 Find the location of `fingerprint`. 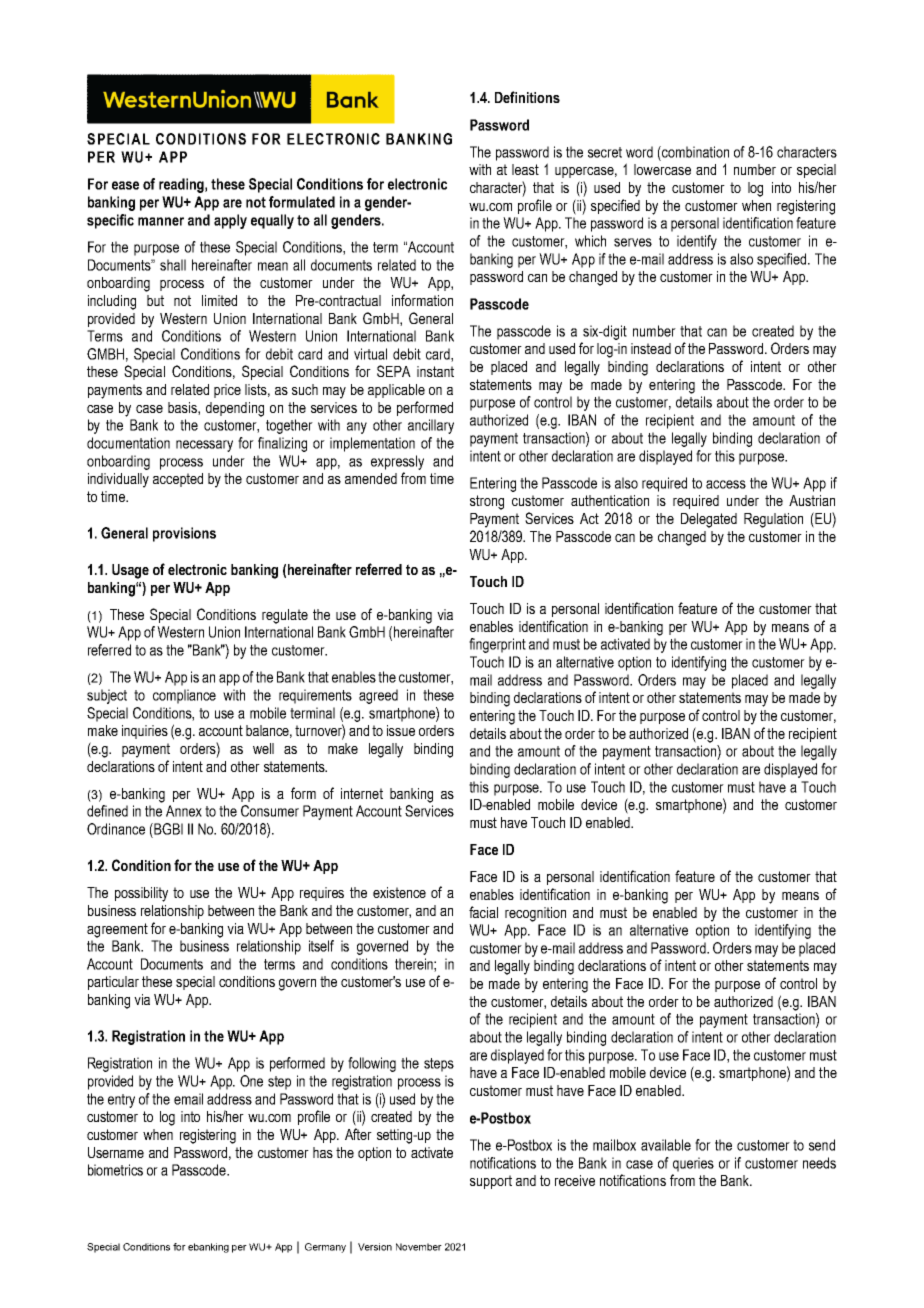

fingerprint is located at coordinates (497, 645).
